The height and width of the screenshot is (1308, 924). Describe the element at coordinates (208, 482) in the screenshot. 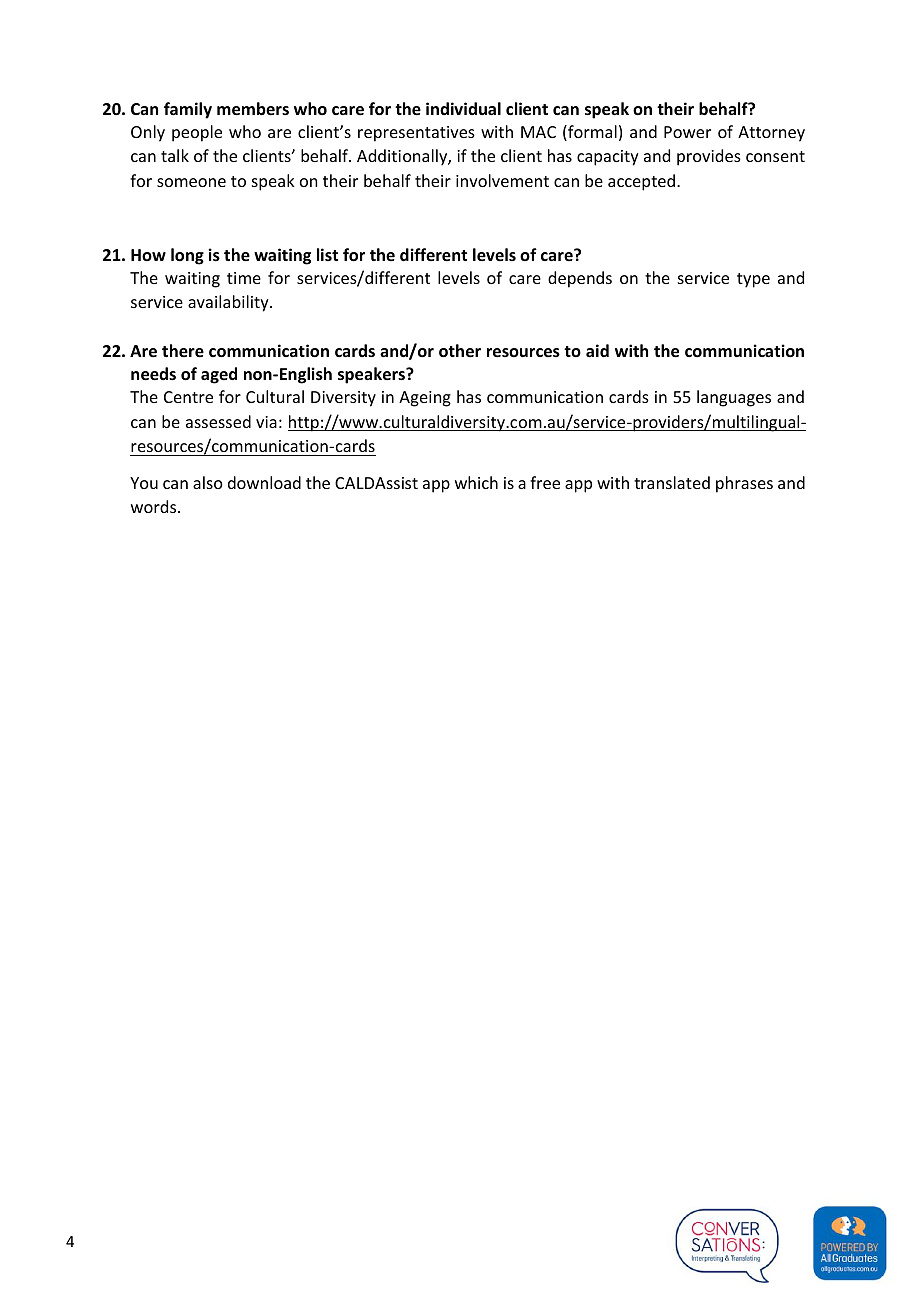

I see `also` at that location.
